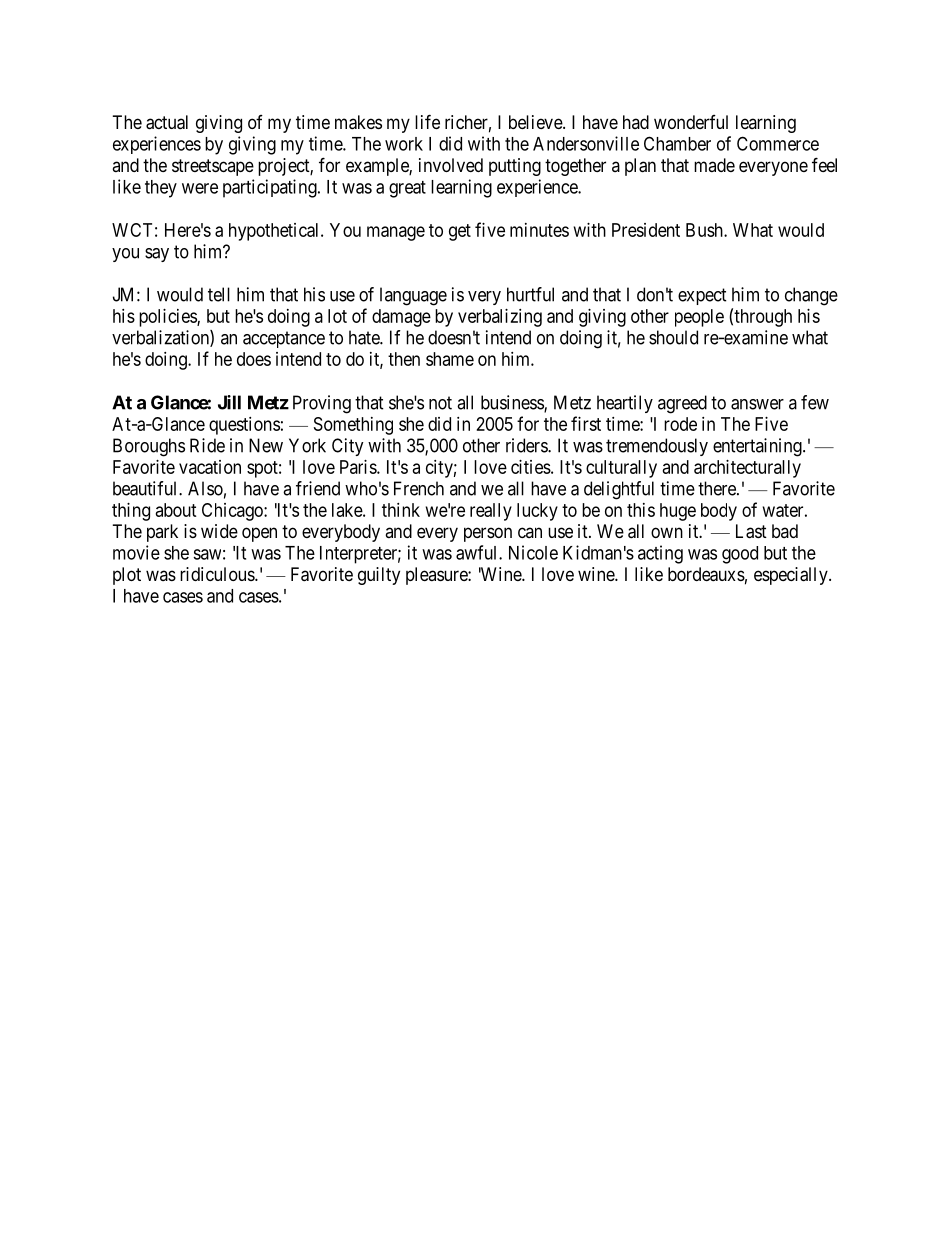  What do you see at coordinates (778, 143) in the image?
I see `Commerce` at bounding box center [778, 143].
